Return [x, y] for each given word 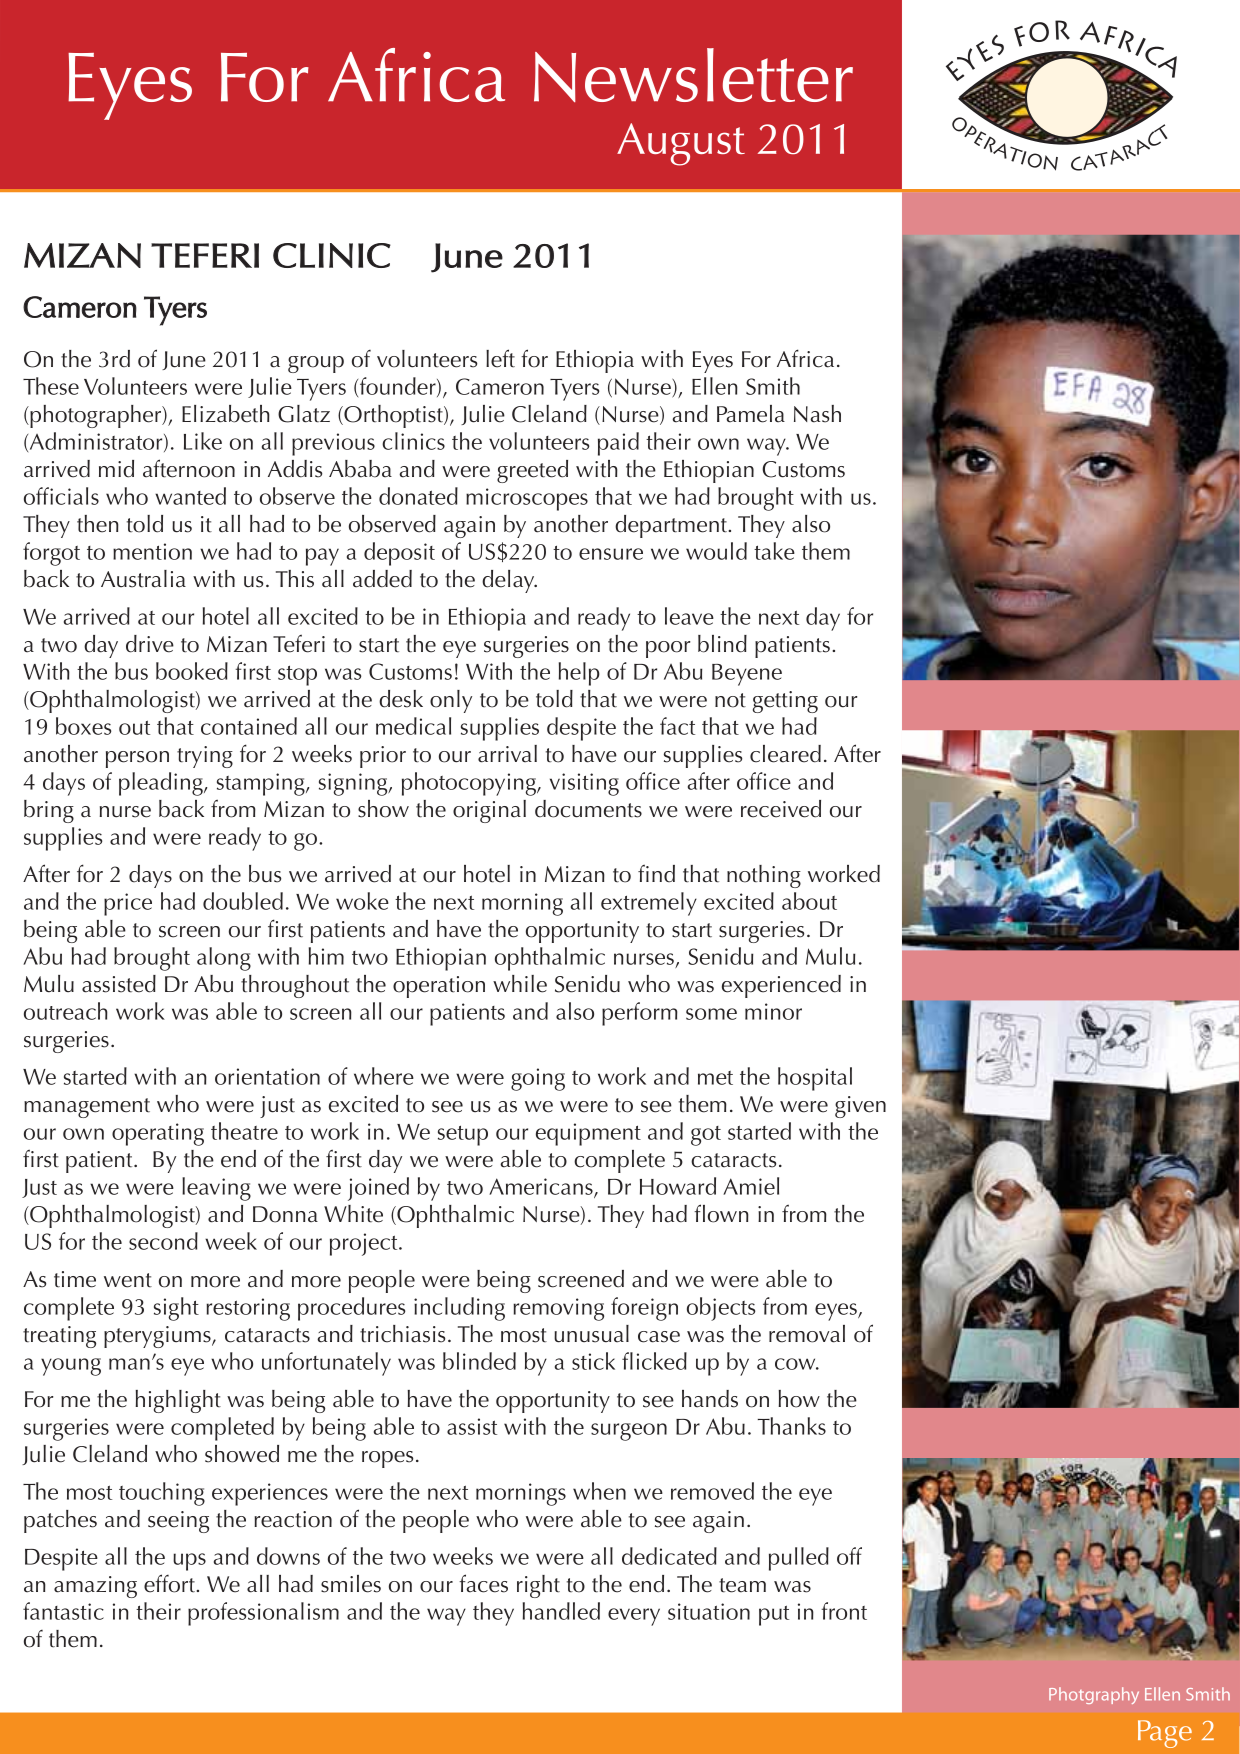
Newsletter [693, 75]
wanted [190, 496]
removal [807, 1334]
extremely [649, 904]
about [809, 901]
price [128, 904]
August [681, 144]
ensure [611, 554]
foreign [644, 1309]
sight [176, 1309]
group [316, 364]
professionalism [263, 1614]
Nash [817, 414]
